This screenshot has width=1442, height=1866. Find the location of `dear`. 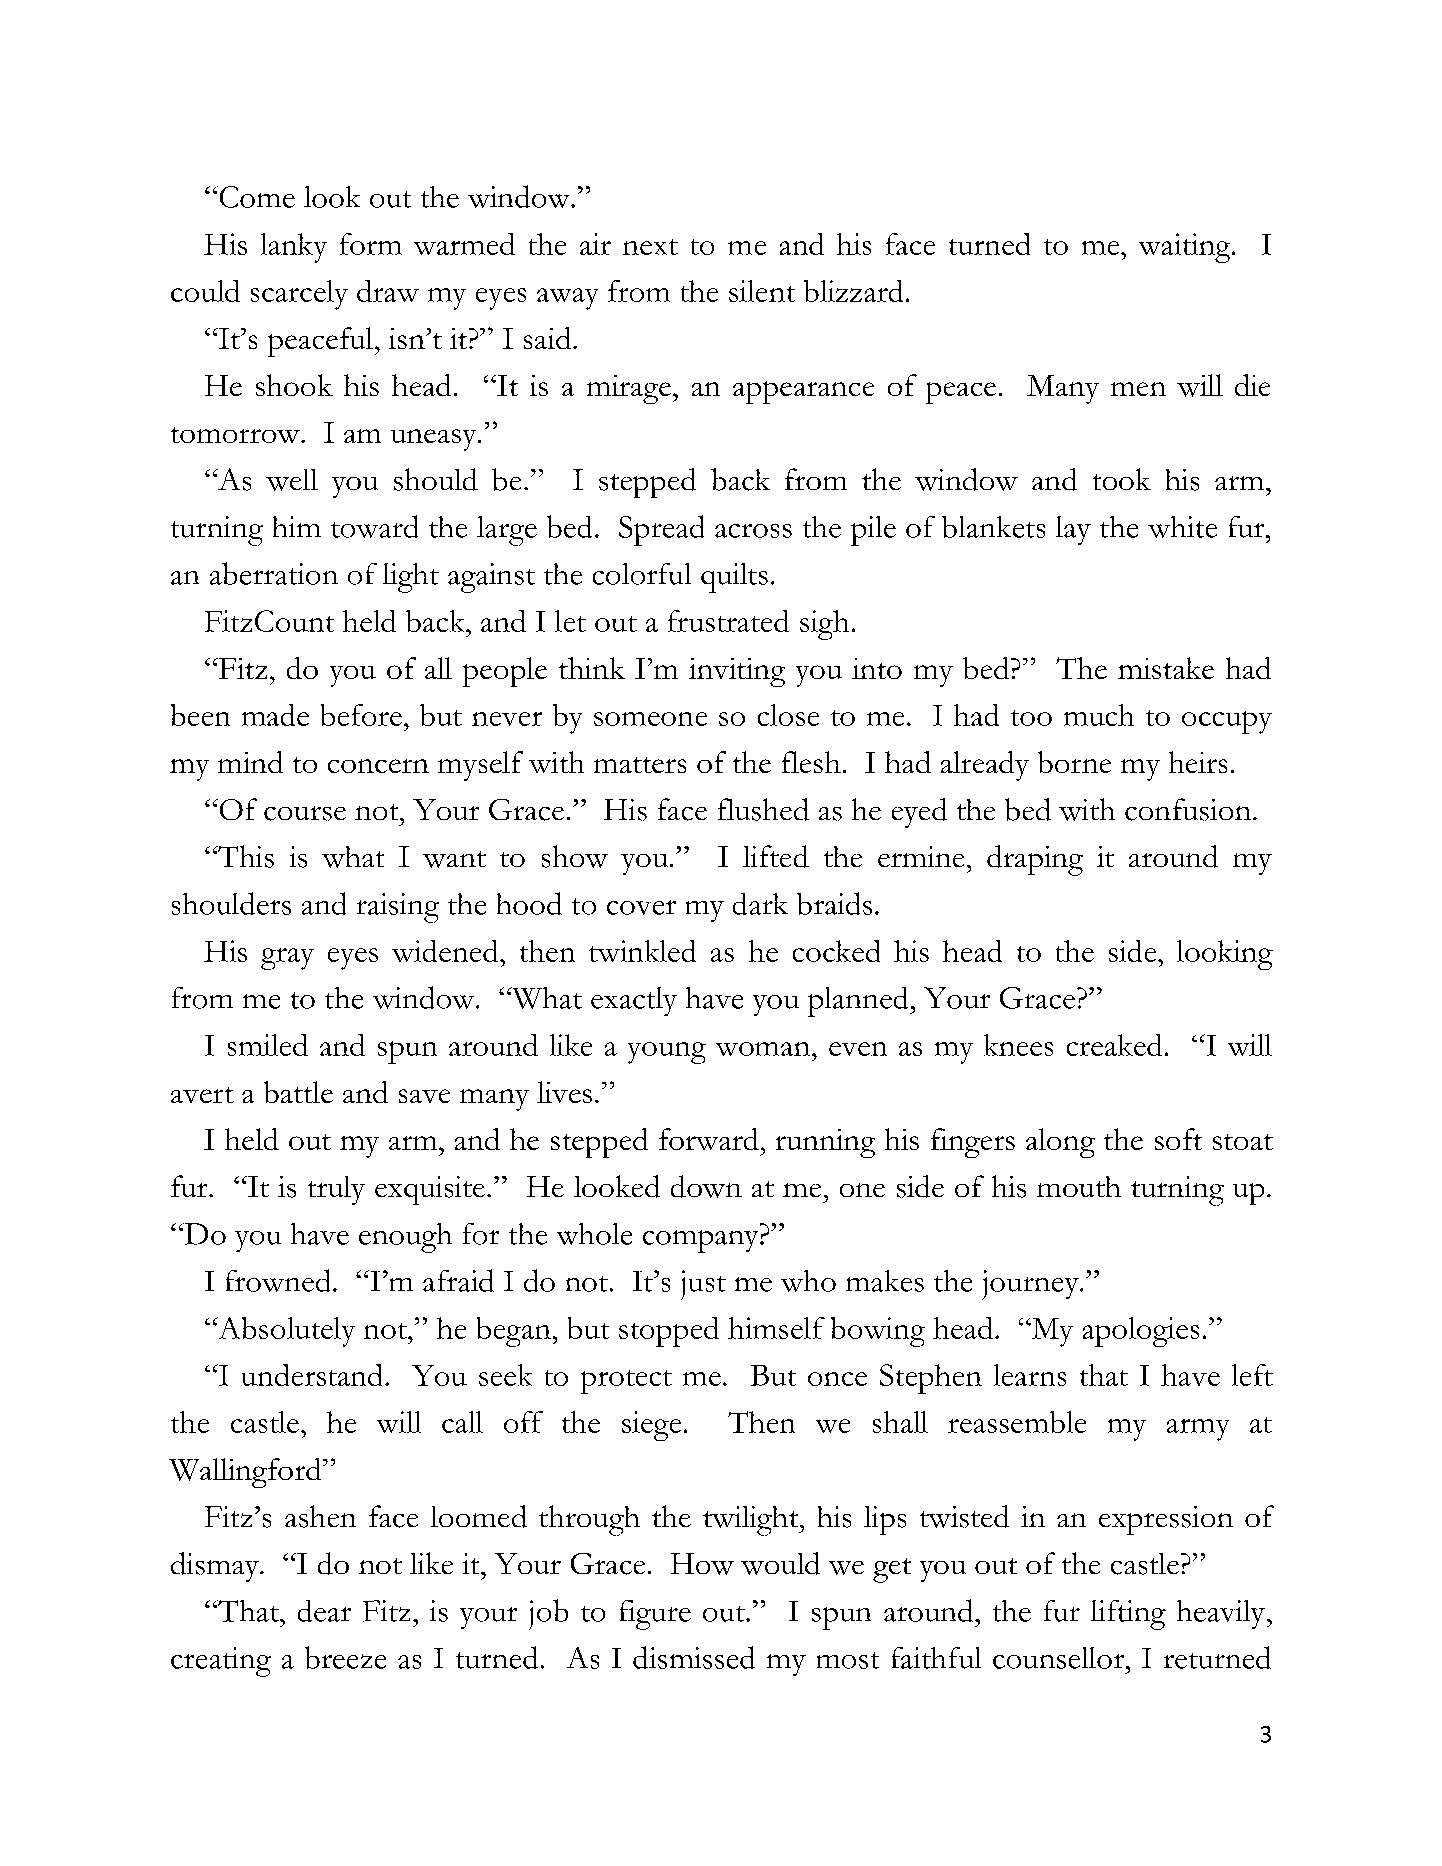

dear is located at coordinates (324, 1611).
